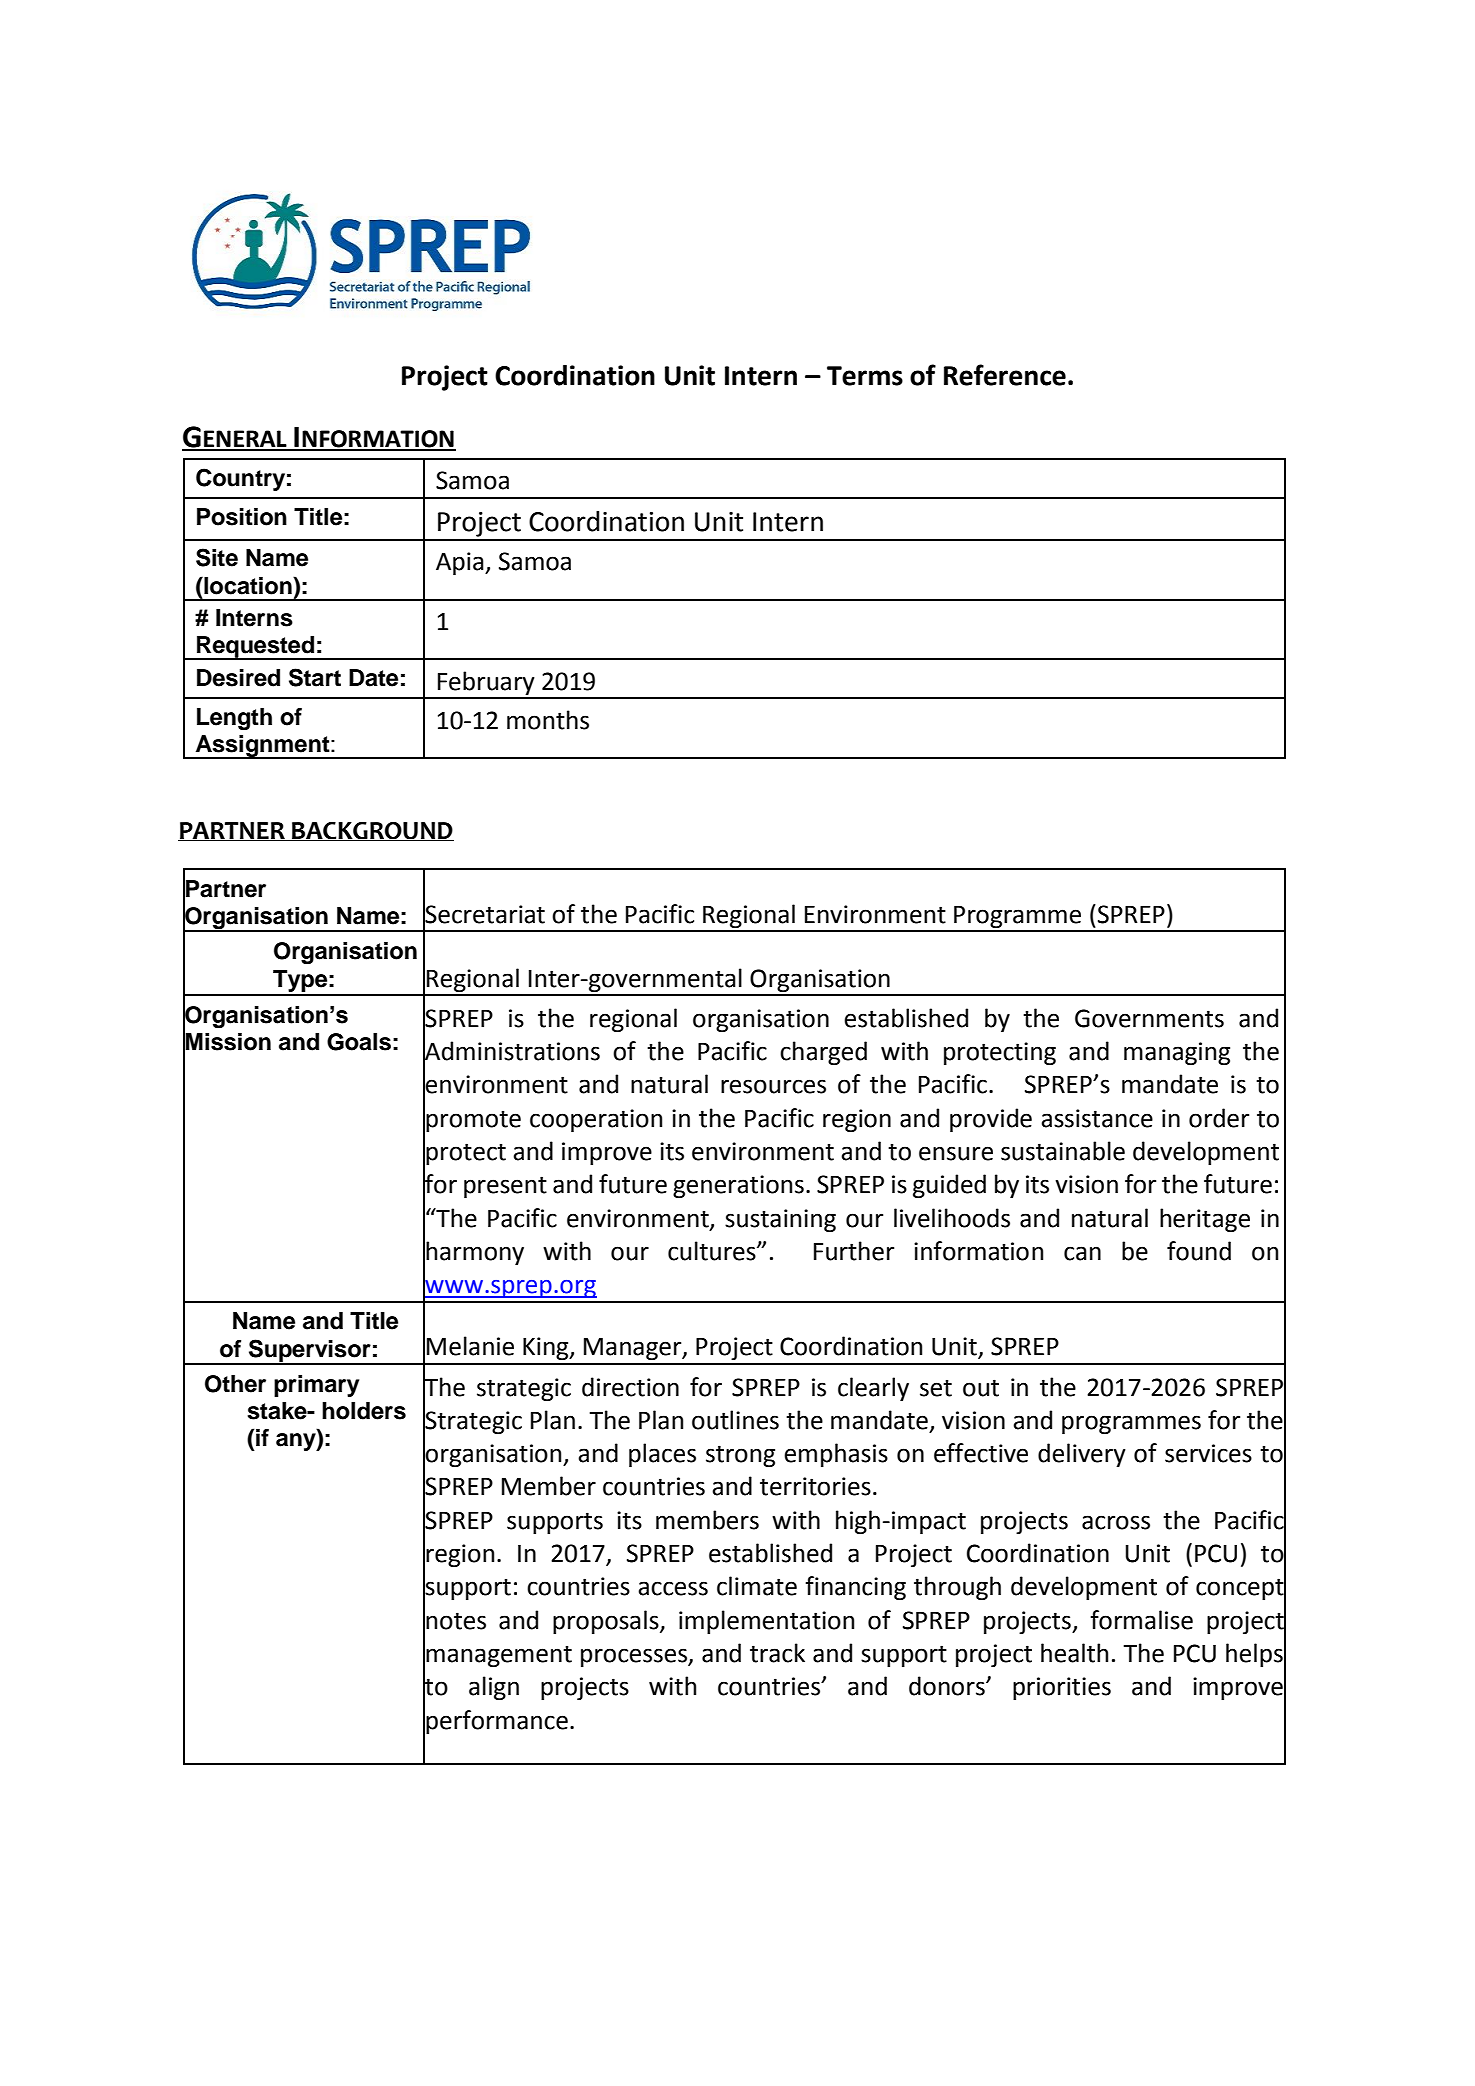  Describe the element at coordinates (777, 1653) in the image. I see `track` at that location.
